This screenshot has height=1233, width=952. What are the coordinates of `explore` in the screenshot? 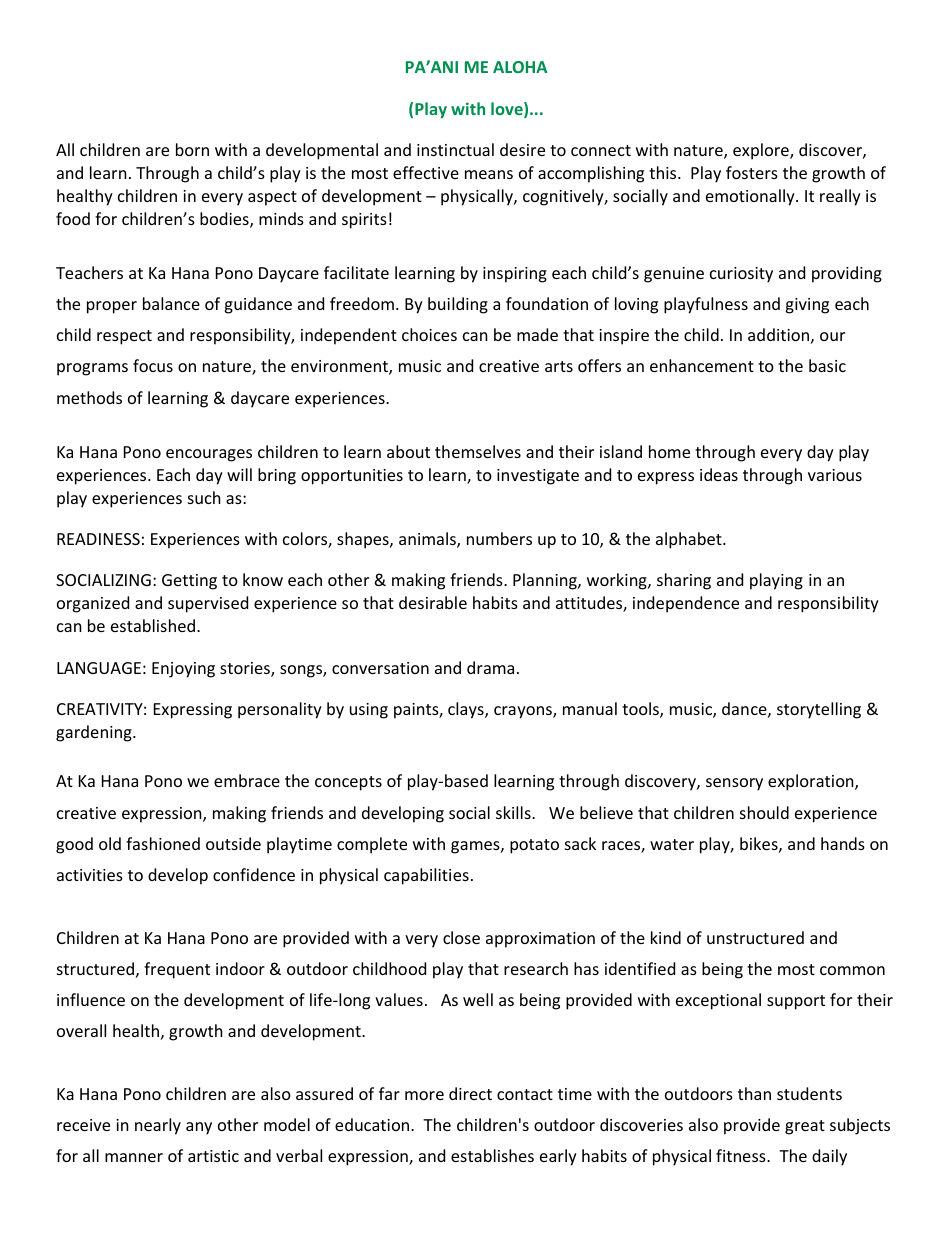 It's located at (762, 151).
